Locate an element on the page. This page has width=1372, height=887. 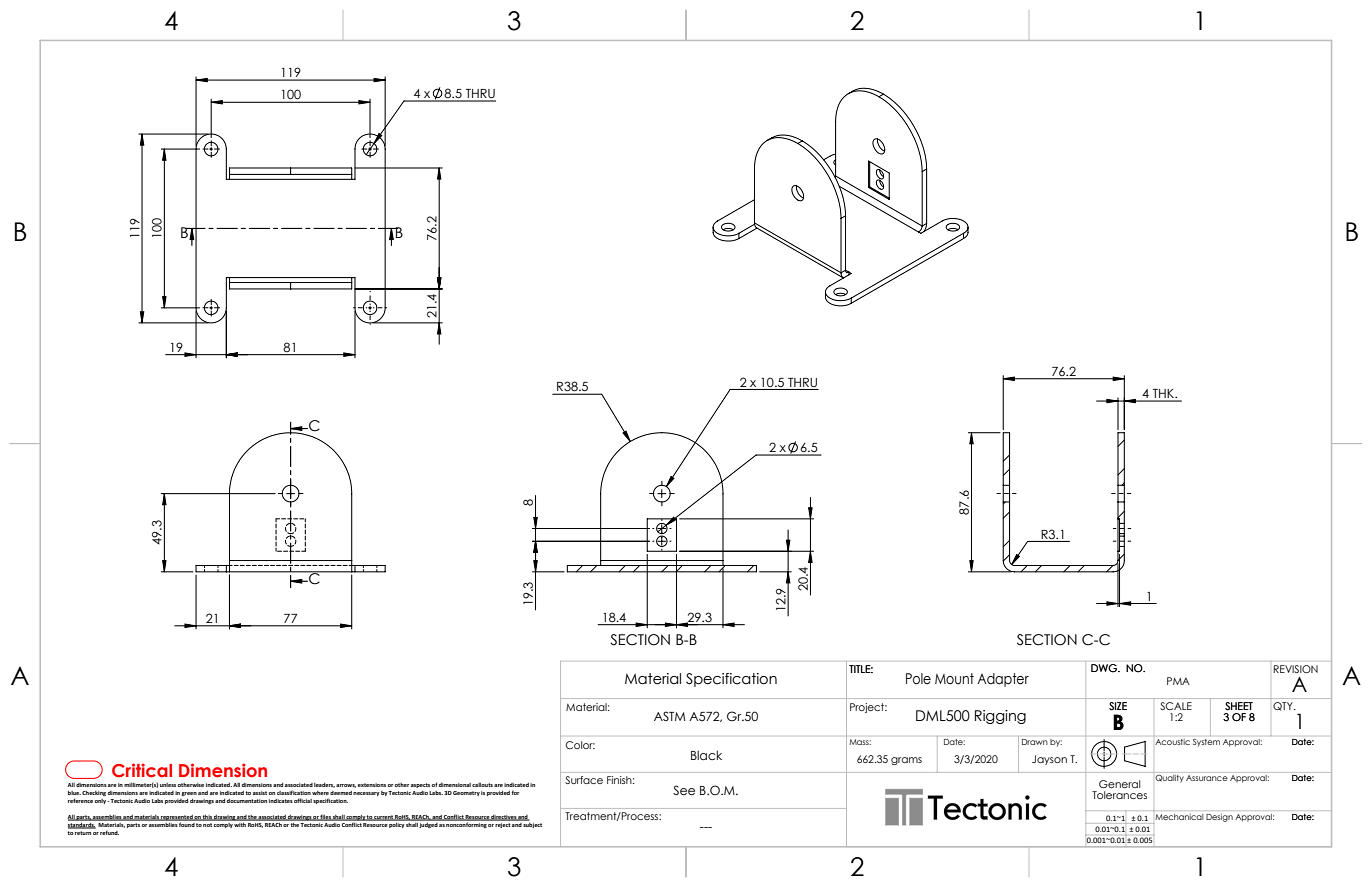
PMA is located at coordinates (1178, 681).
